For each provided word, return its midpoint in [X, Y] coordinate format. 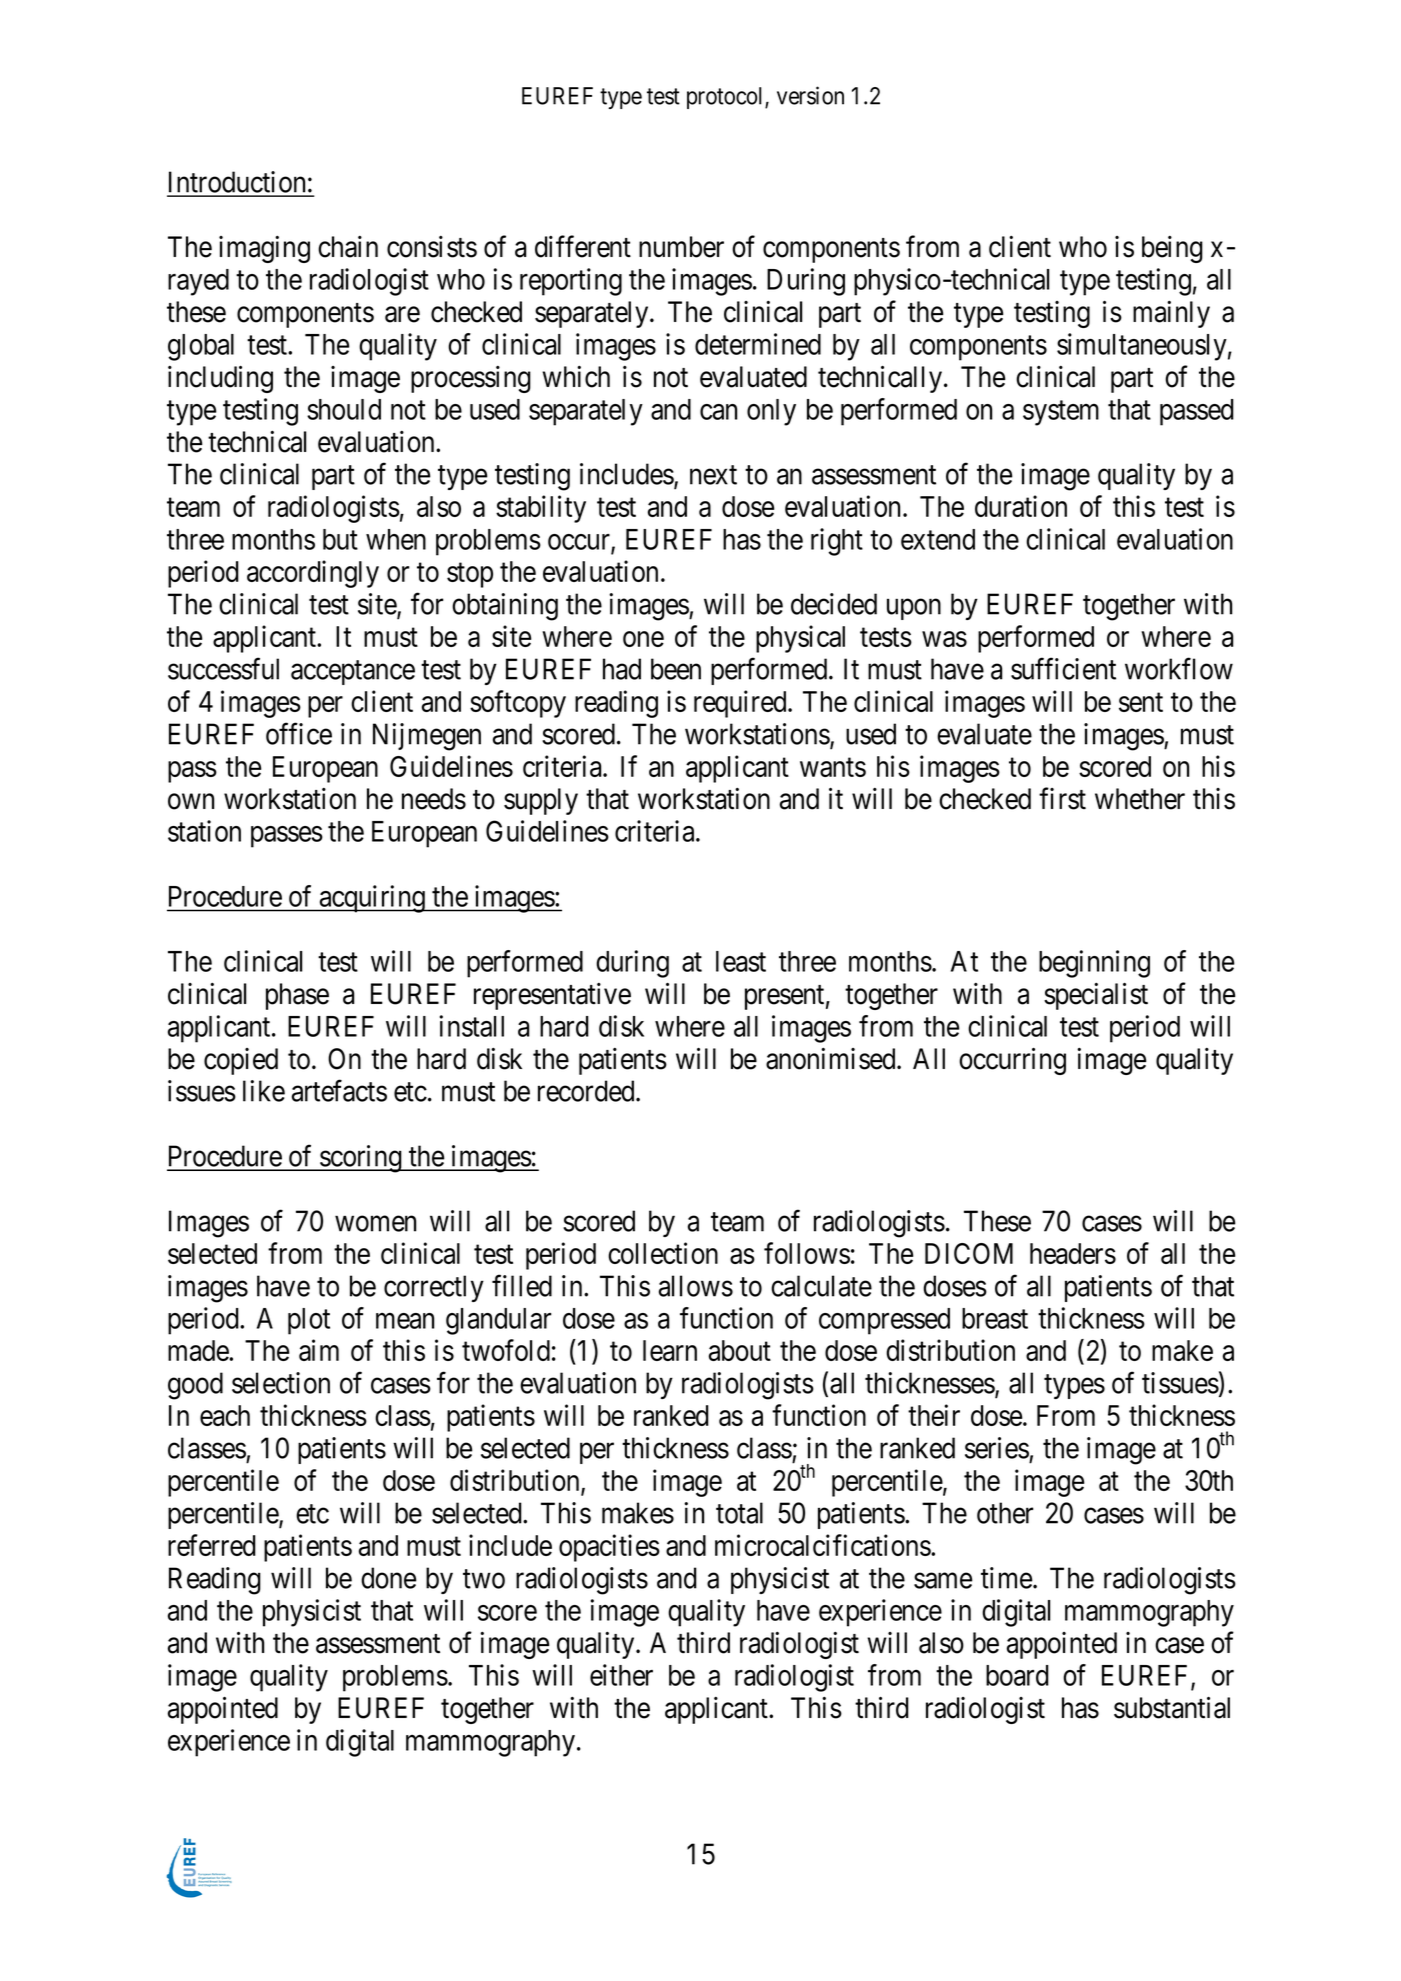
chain [348, 247]
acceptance [353, 673]
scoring [361, 1159]
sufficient [1063, 669]
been [676, 669]
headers [1073, 1253]
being [1172, 249]
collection [663, 1253]
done [388, 1578]
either [621, 1675]
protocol [726, 98]
